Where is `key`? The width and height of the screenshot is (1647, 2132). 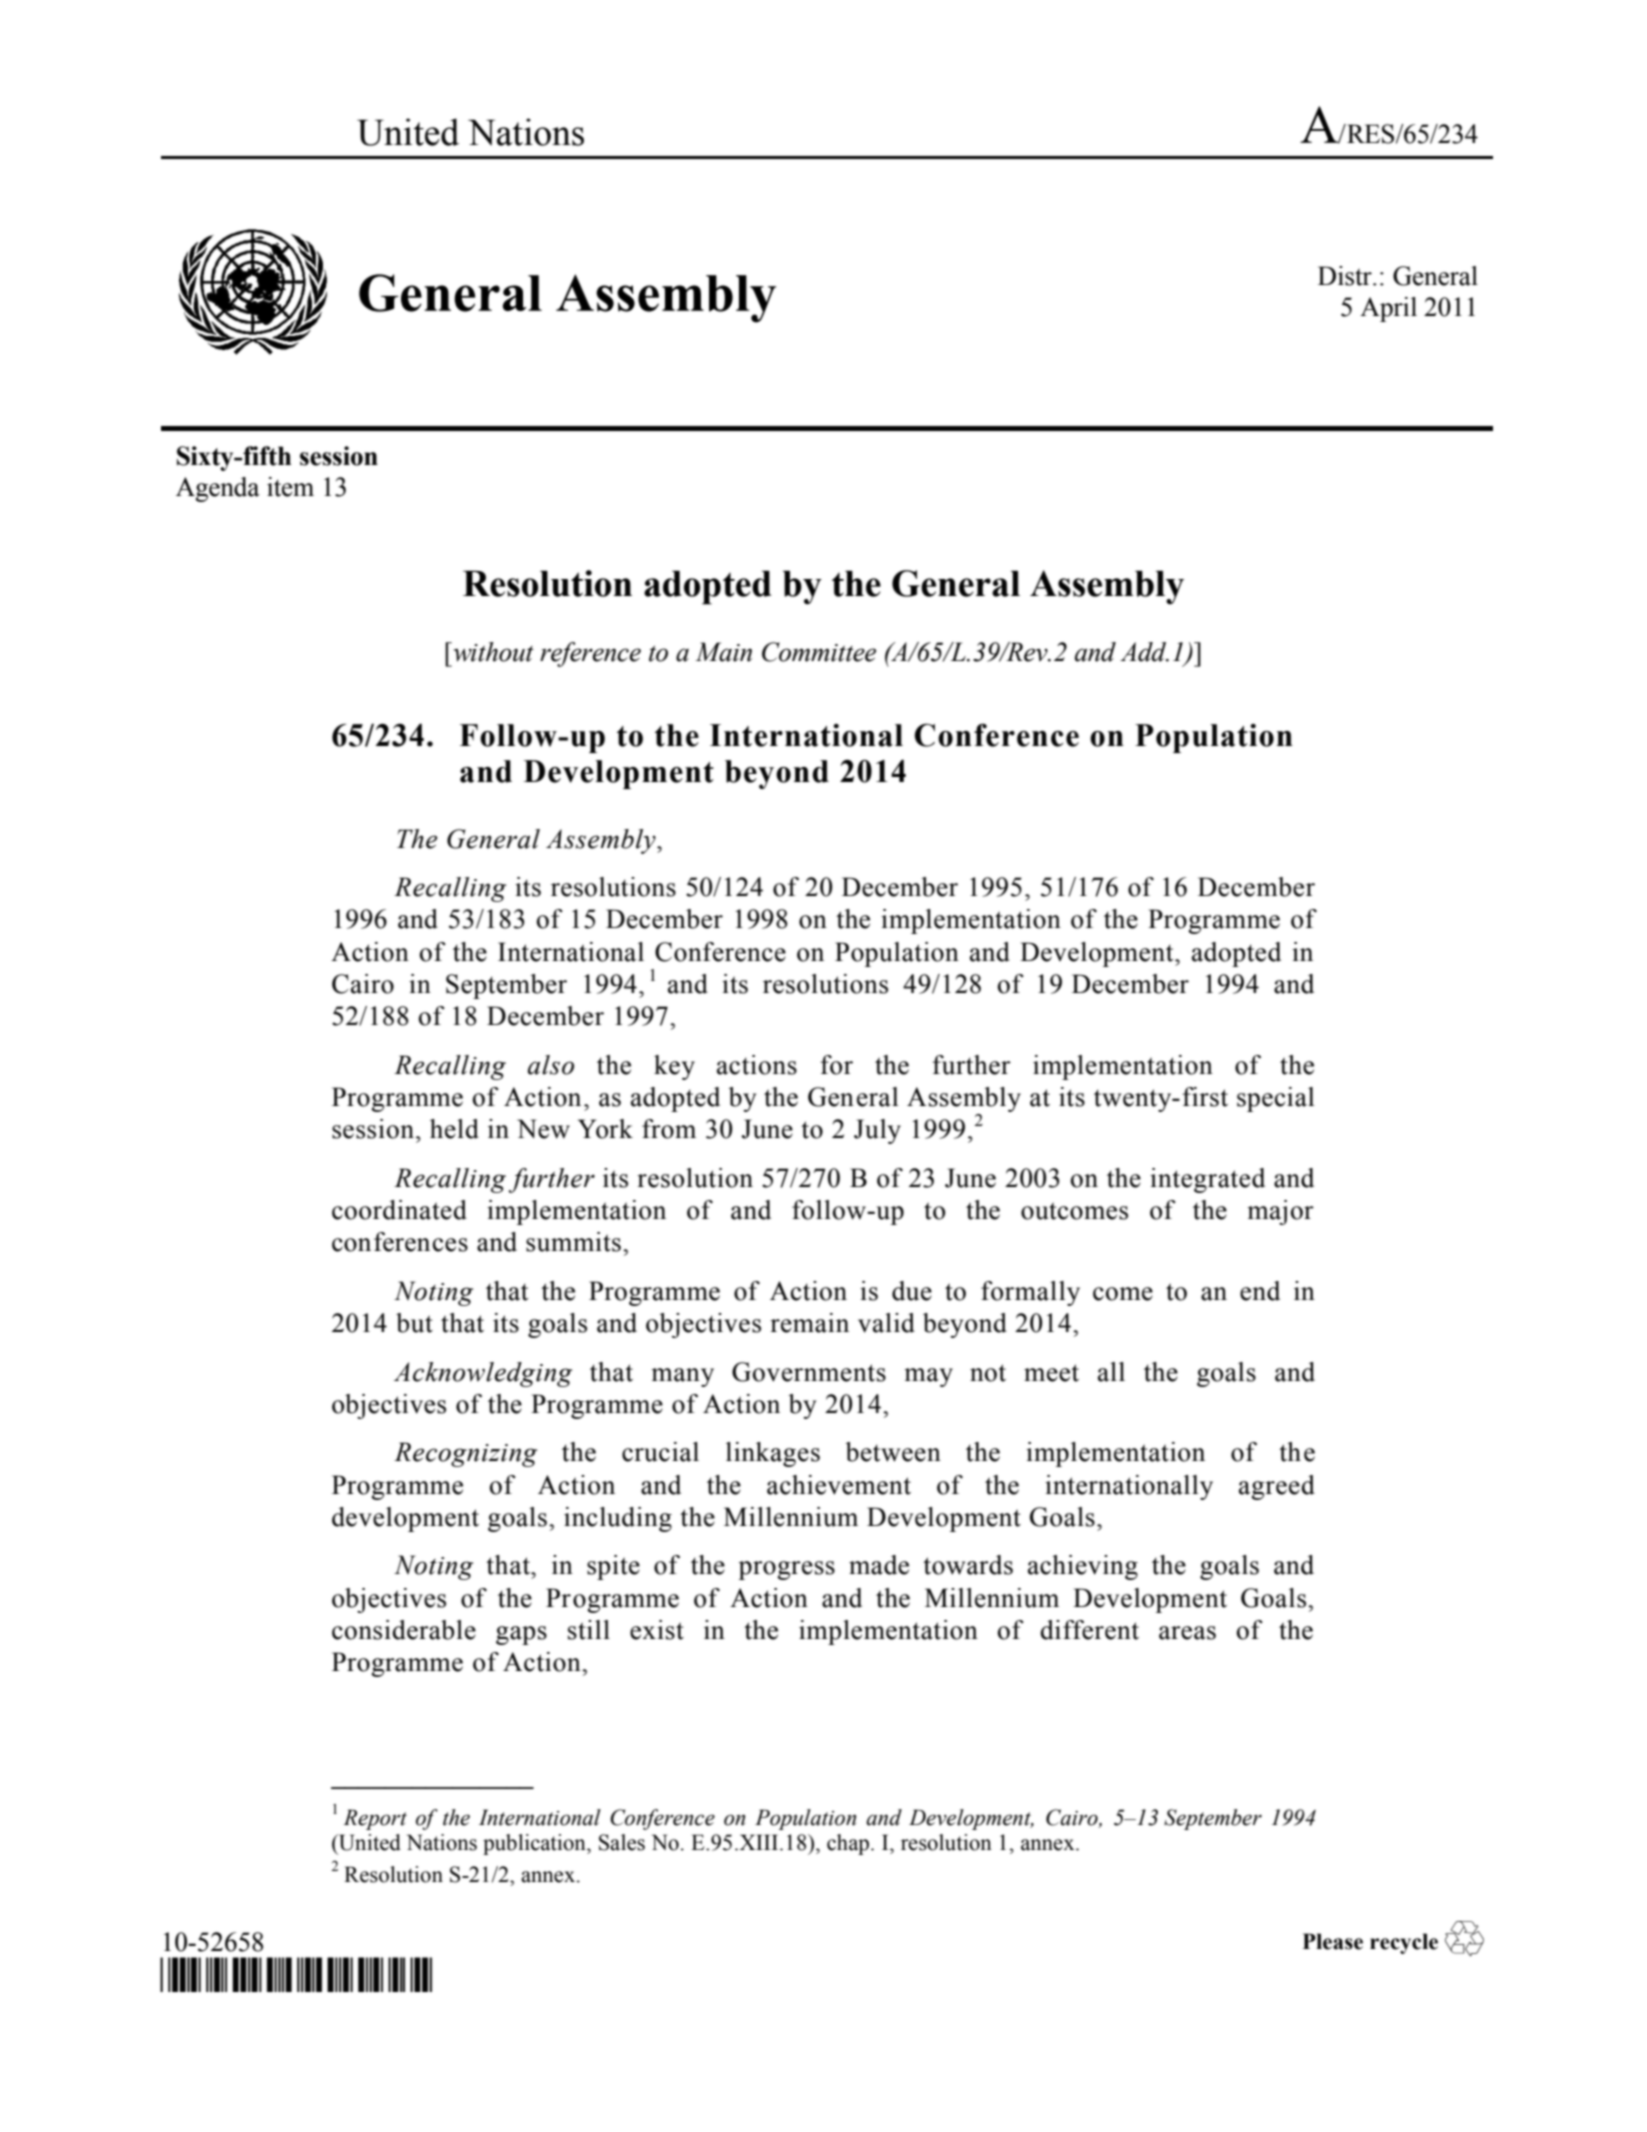
key is located at coordinates (674, 1067).
